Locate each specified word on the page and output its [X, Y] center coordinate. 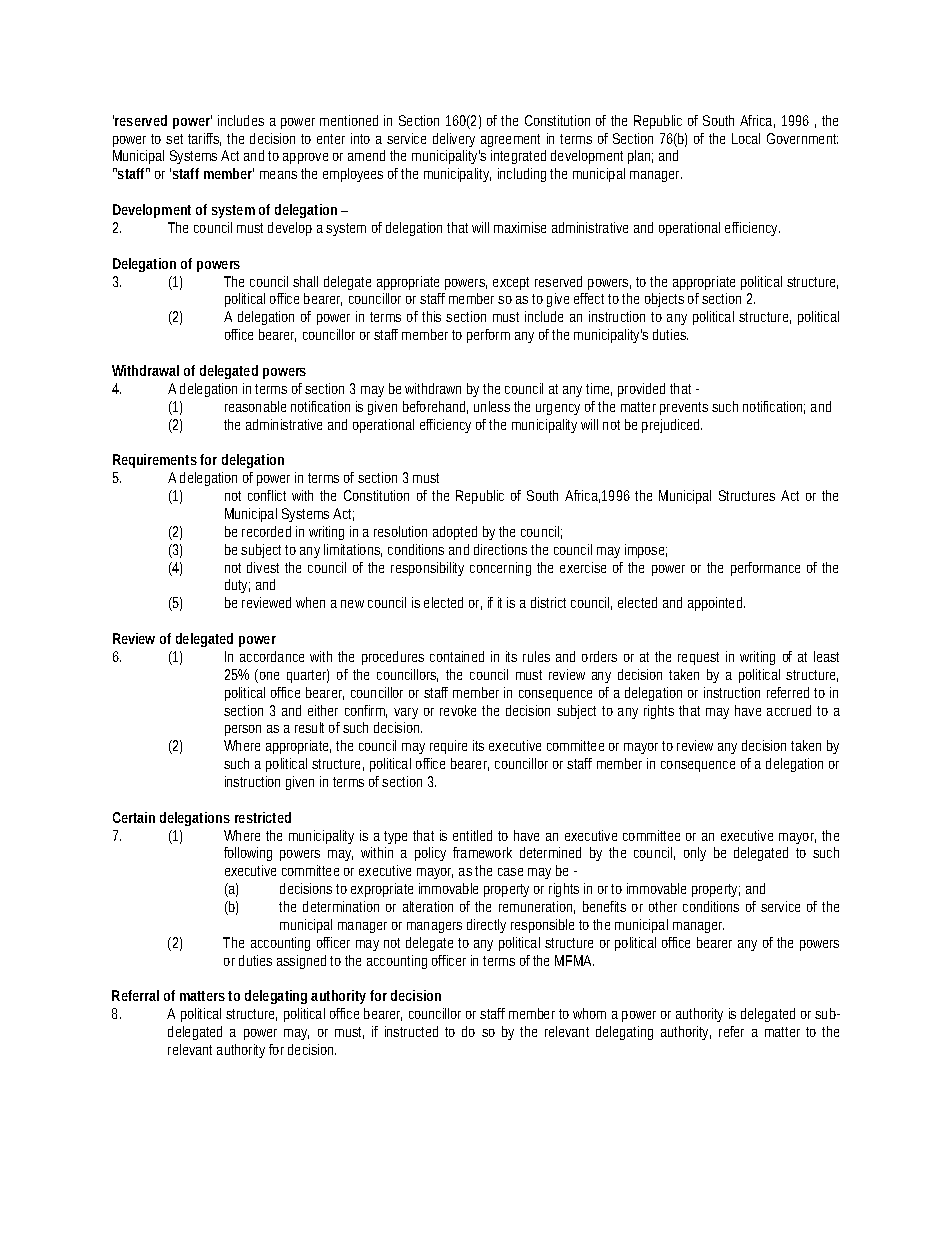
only [695, 854]
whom [589, 1013]
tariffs [204, 139]
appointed [716, 604]
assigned [301, 962]
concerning [500, 569]
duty [237, 586]
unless [492, 406]
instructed [411, 1031]
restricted [263, 817]
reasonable [255, 406]
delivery [454, 140]
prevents [684, 408]
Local [746, 138]
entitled [472, 835]
